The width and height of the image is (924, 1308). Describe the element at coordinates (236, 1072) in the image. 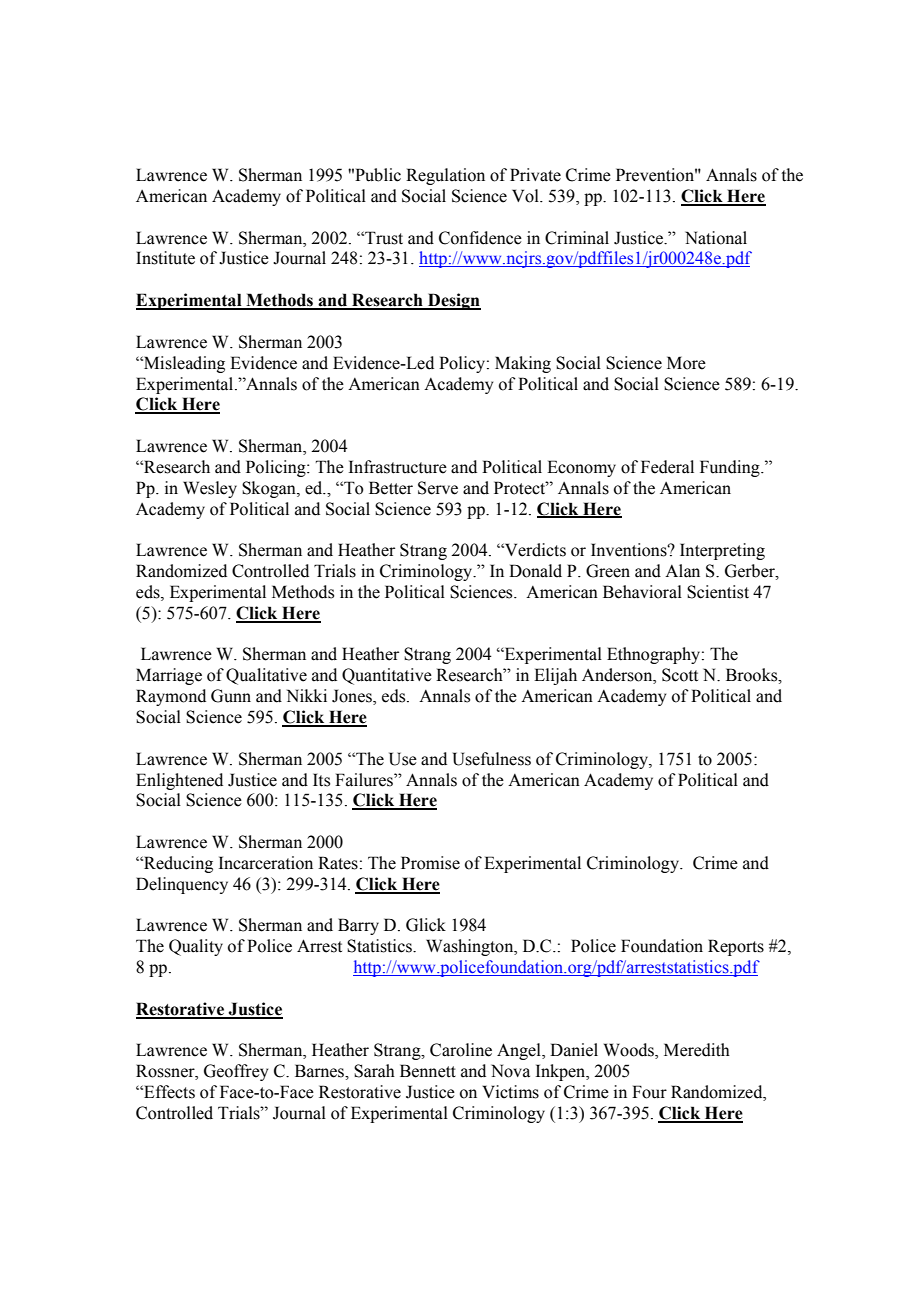

I see `Geoffrey` at that location.
